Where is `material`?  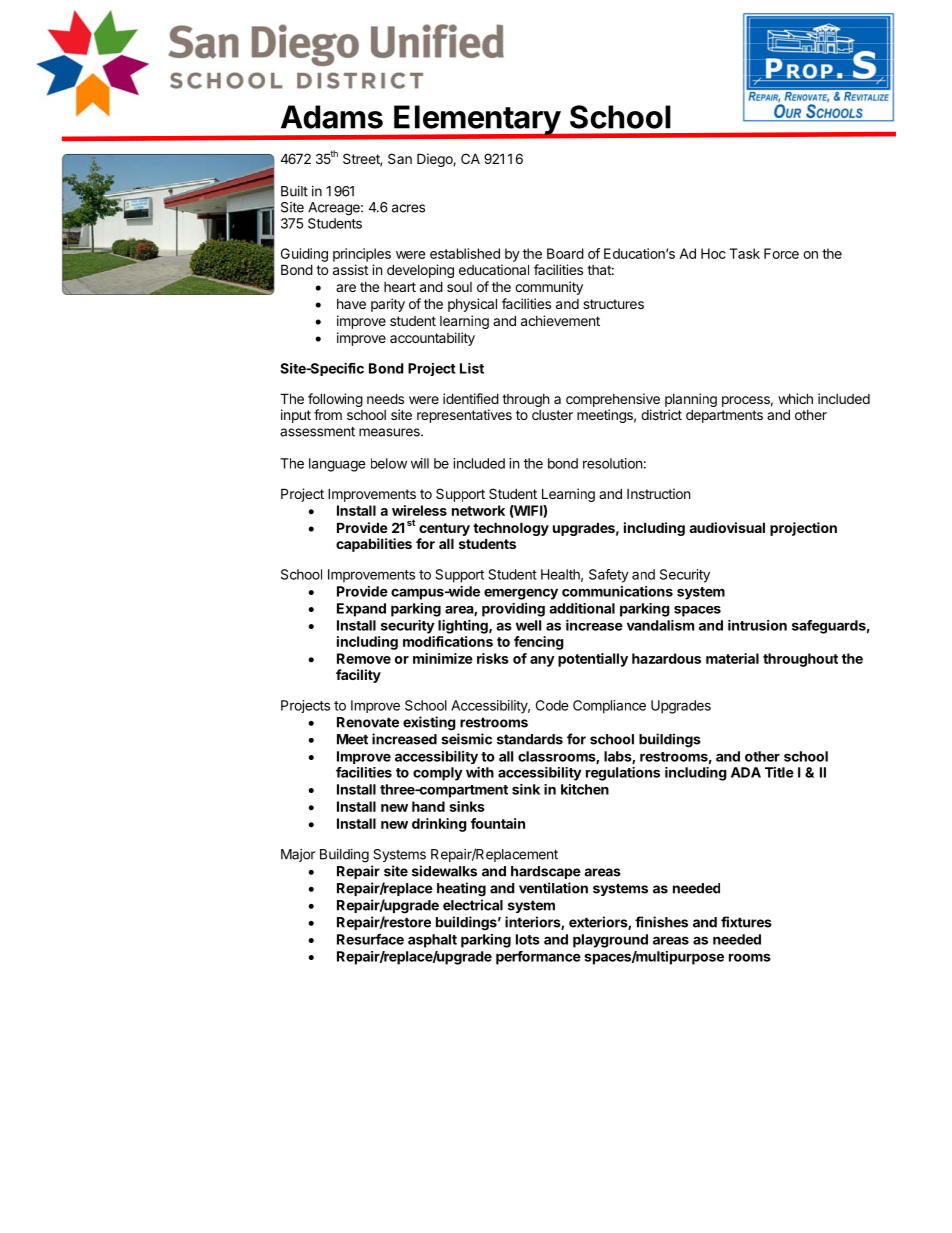 material is located at coordinates (732, 658).
